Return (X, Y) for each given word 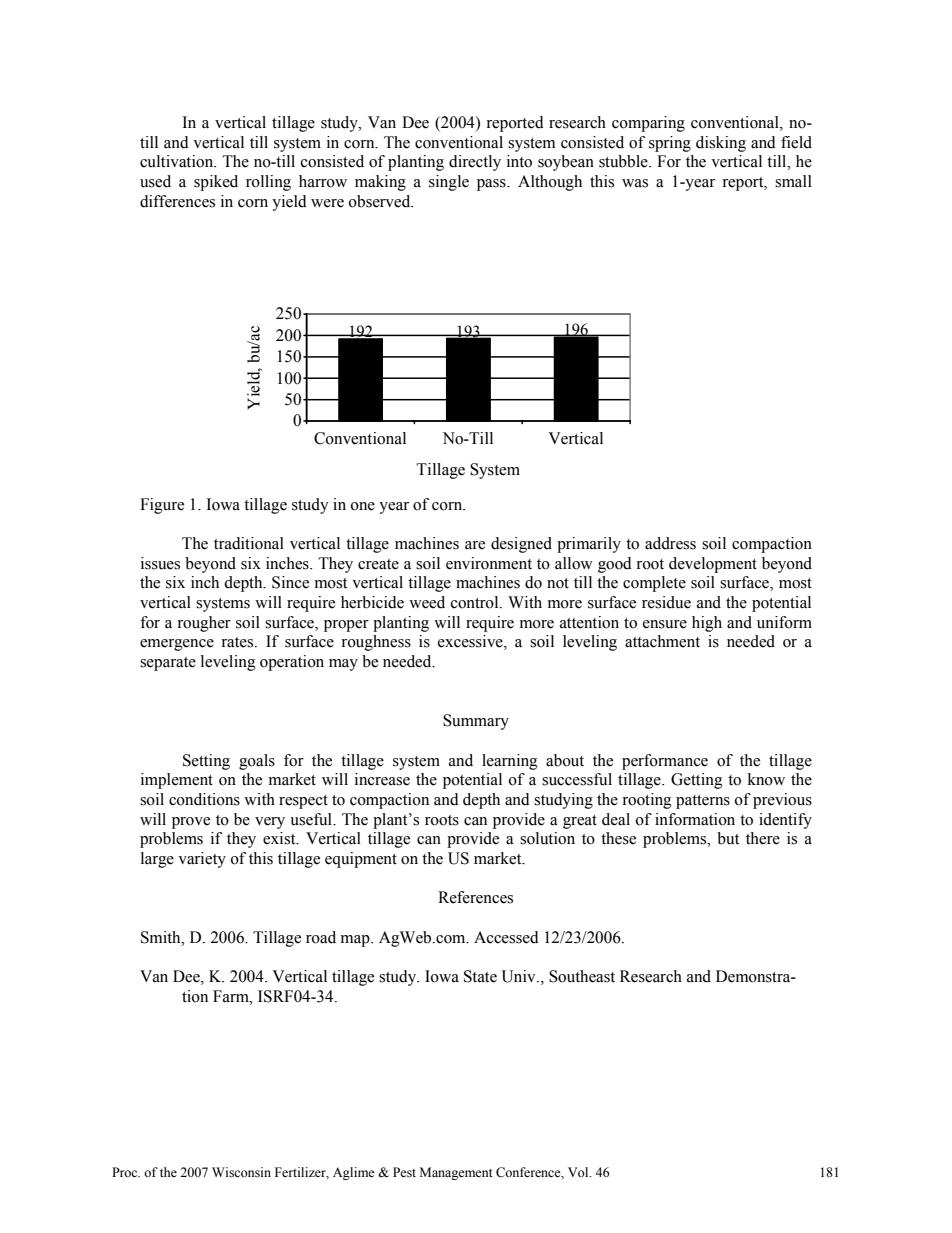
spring (670, 144)
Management (456, 1173)
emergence (177, 645)
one (363, 506)
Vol (579, 1172)
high (707, 624)
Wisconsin (241, 1172)
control (476, 602)
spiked (216, 183)
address (670, 543)
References (475, 897)
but (728, 838)
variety (202, 860)
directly (475, 163)
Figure (162, 506)
